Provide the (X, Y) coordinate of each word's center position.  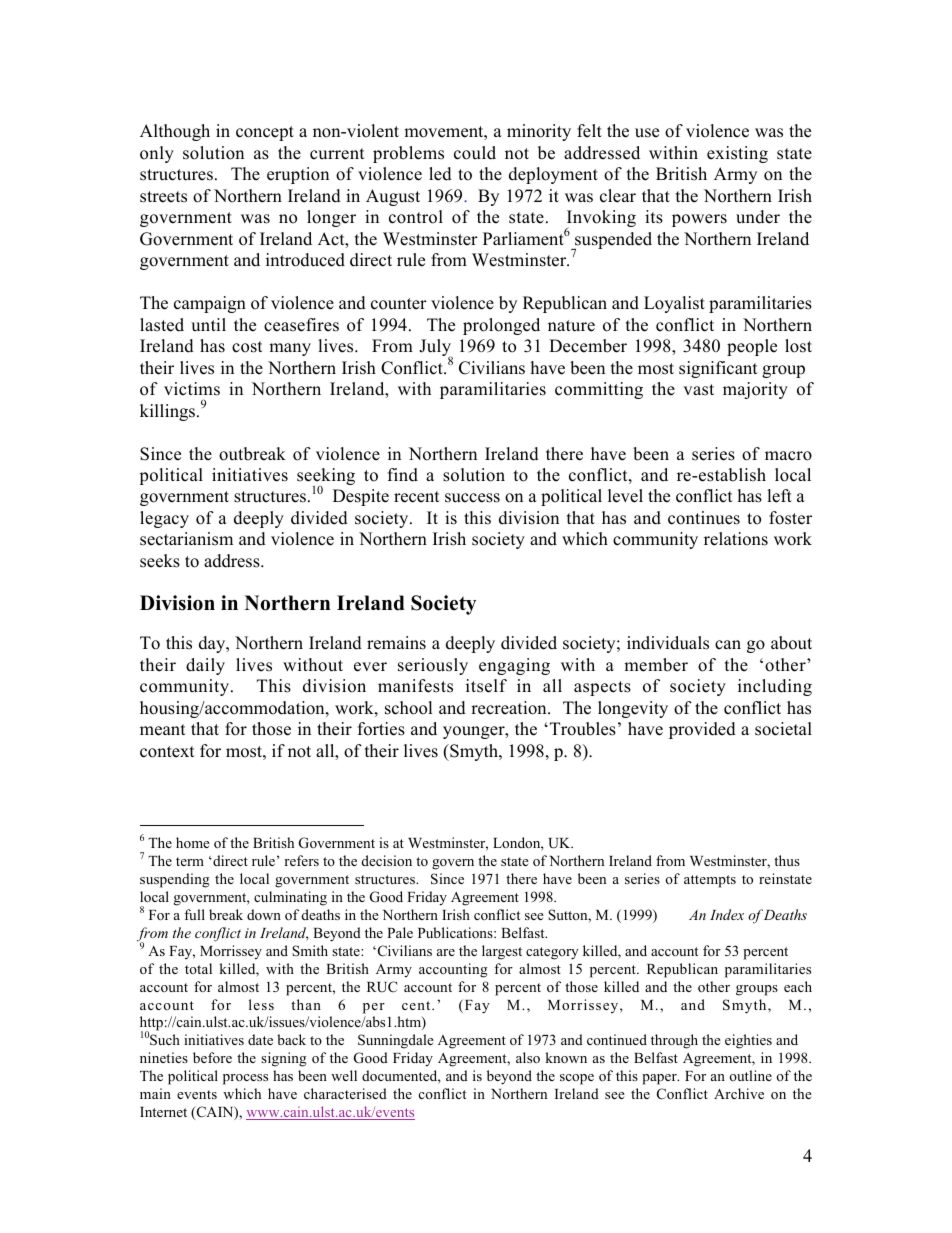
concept (265, 133)
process (245, 1079)
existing (737, 154)
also (528, 1057)
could (475, 153)
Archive (739, 1093)
